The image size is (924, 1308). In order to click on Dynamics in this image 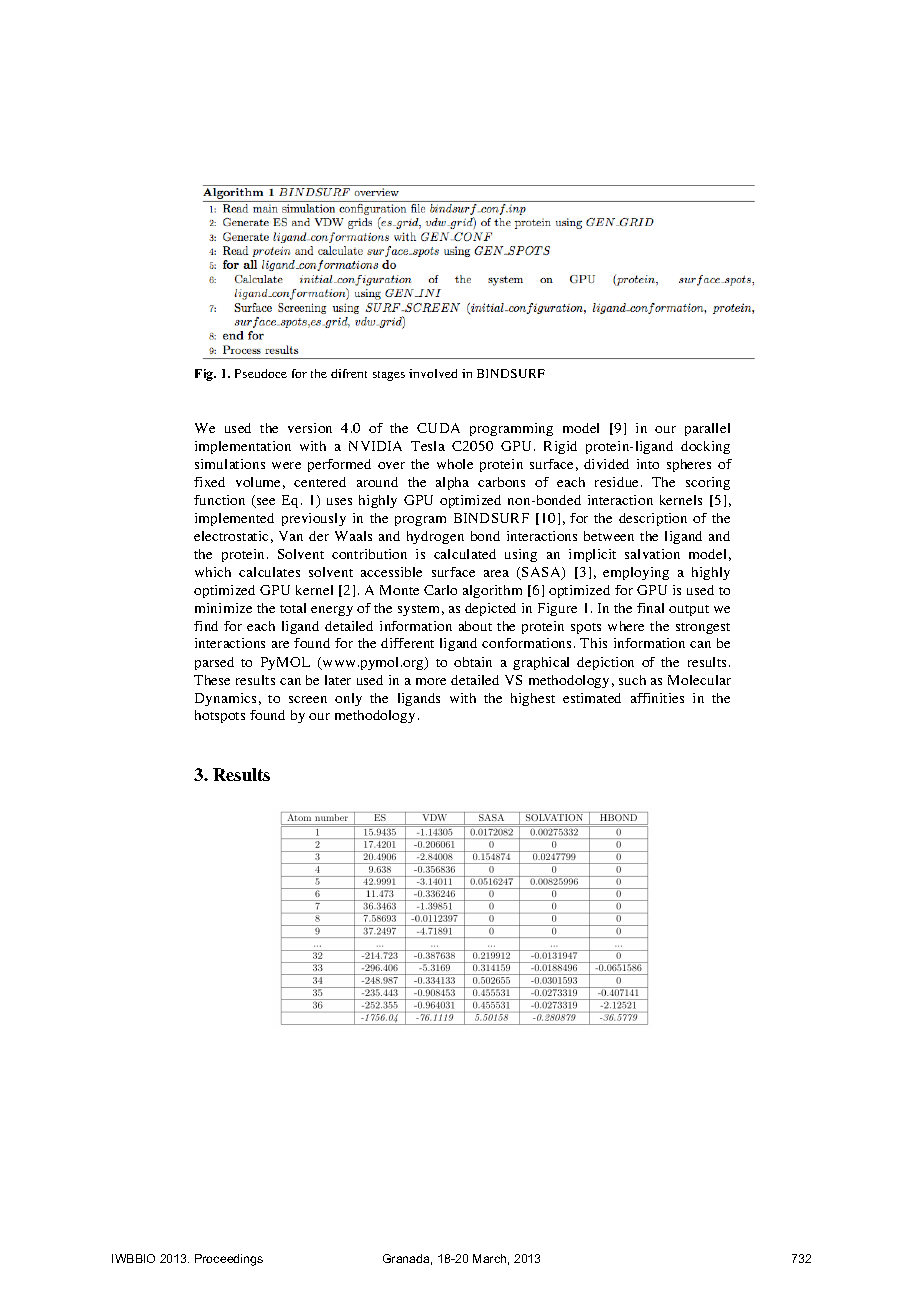, I will do `click(225, 699)`.
